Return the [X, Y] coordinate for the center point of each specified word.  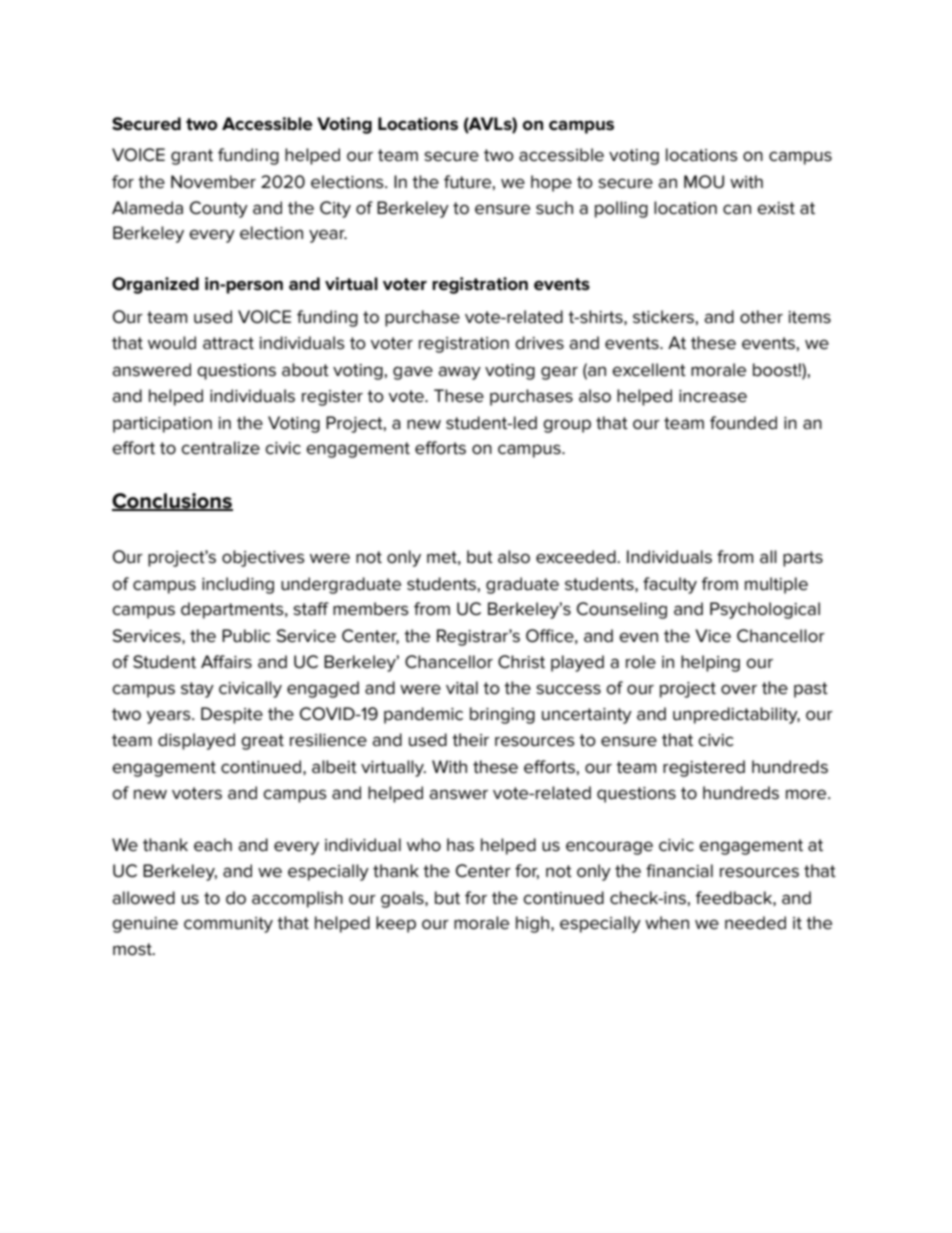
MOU [704, 182]
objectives [263, 558]
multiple [776, 585]
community [228, 925]
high [532, 924]
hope [551, 183]
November [213, 182]
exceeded [577, 557]
